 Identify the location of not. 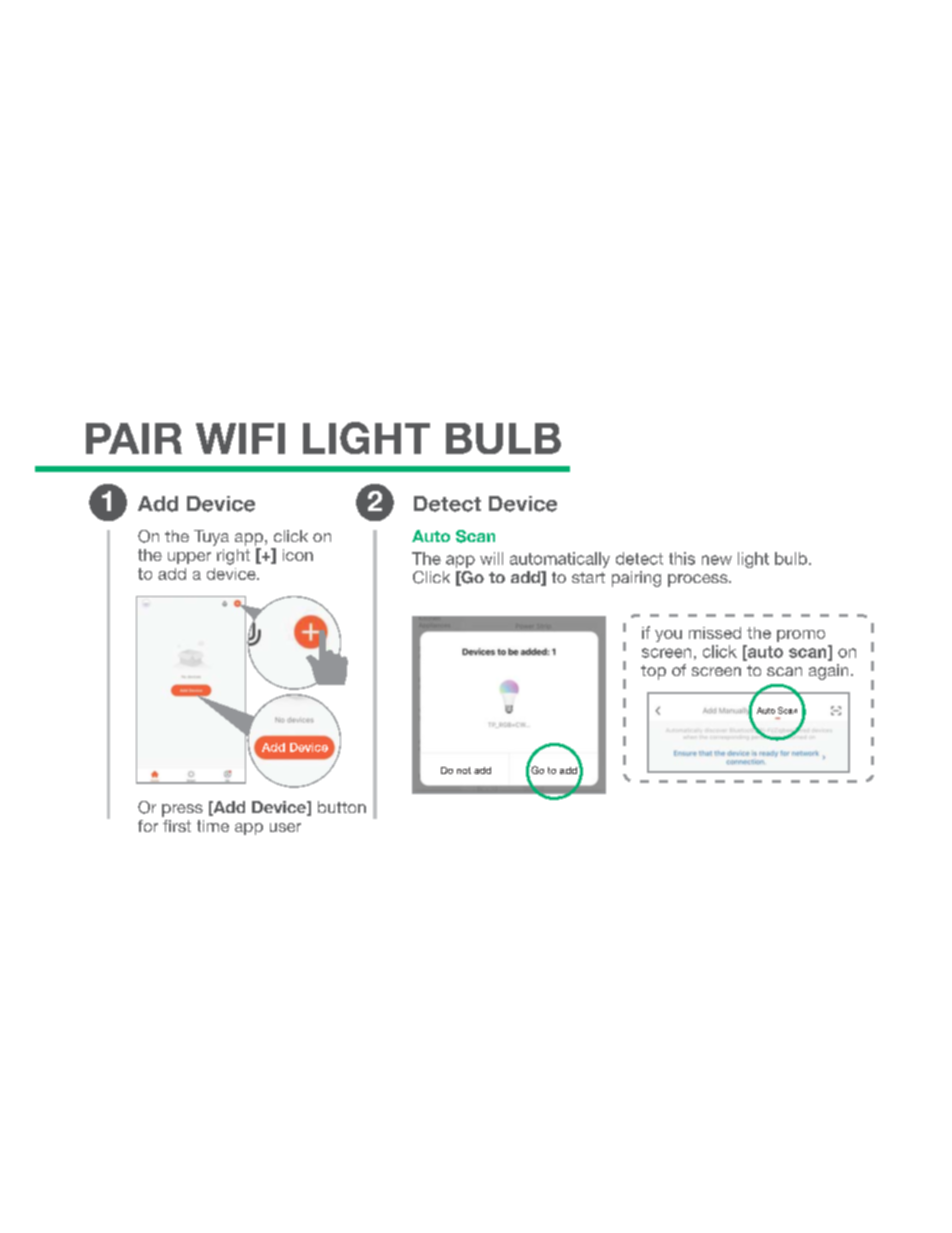
(464, 770).
